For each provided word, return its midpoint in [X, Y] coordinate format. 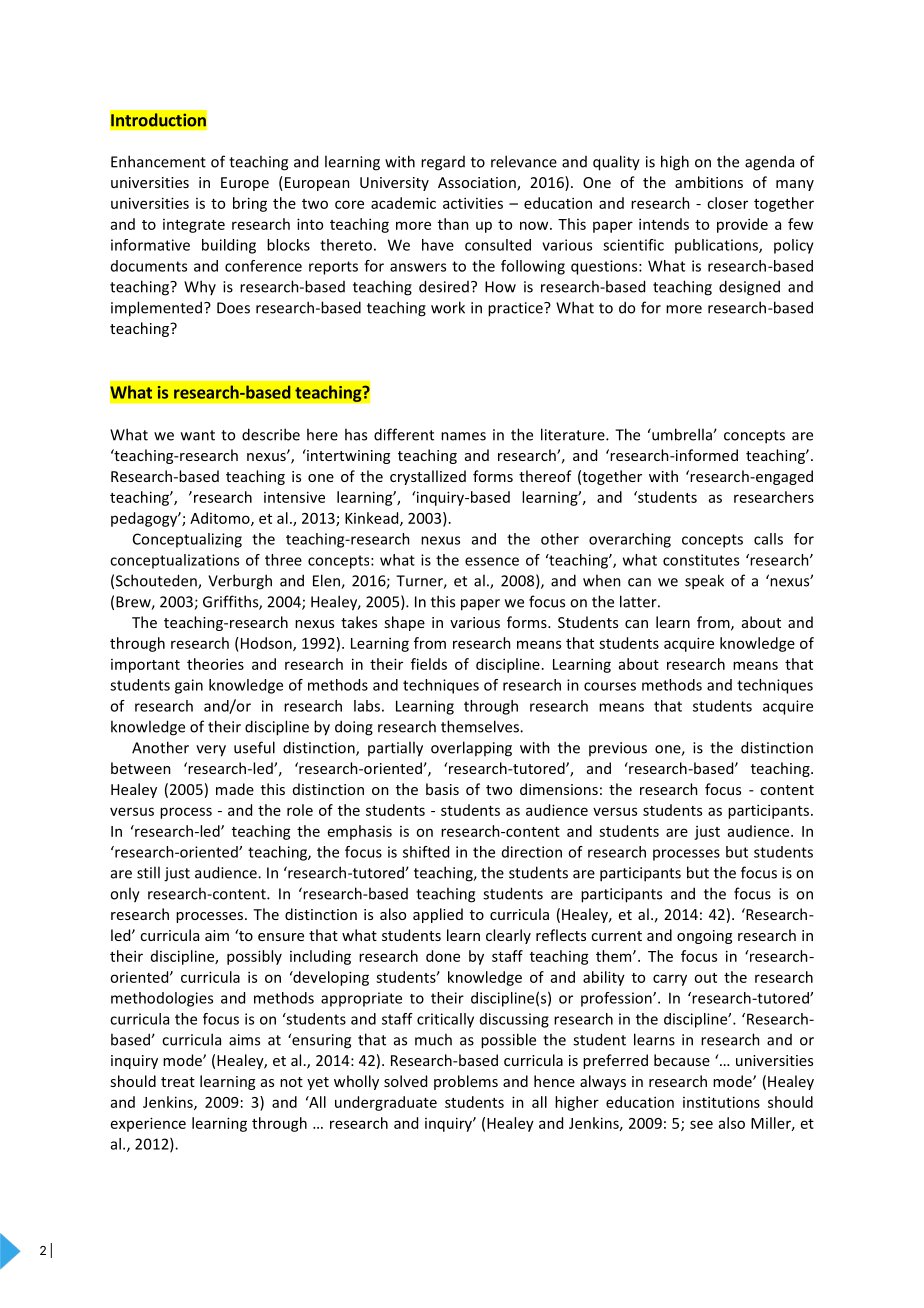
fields [429, 664]
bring [250, 204]
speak [704, 582]
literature [574, 434]
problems [466, 1082]
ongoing [704, 937]
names [463, 436]
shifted [426, 852]
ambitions [709, 182]
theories [215, 664]
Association [478, 184]
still [148, 872]
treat [178, 1082]
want [198, 435]
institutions [721, 1102]
